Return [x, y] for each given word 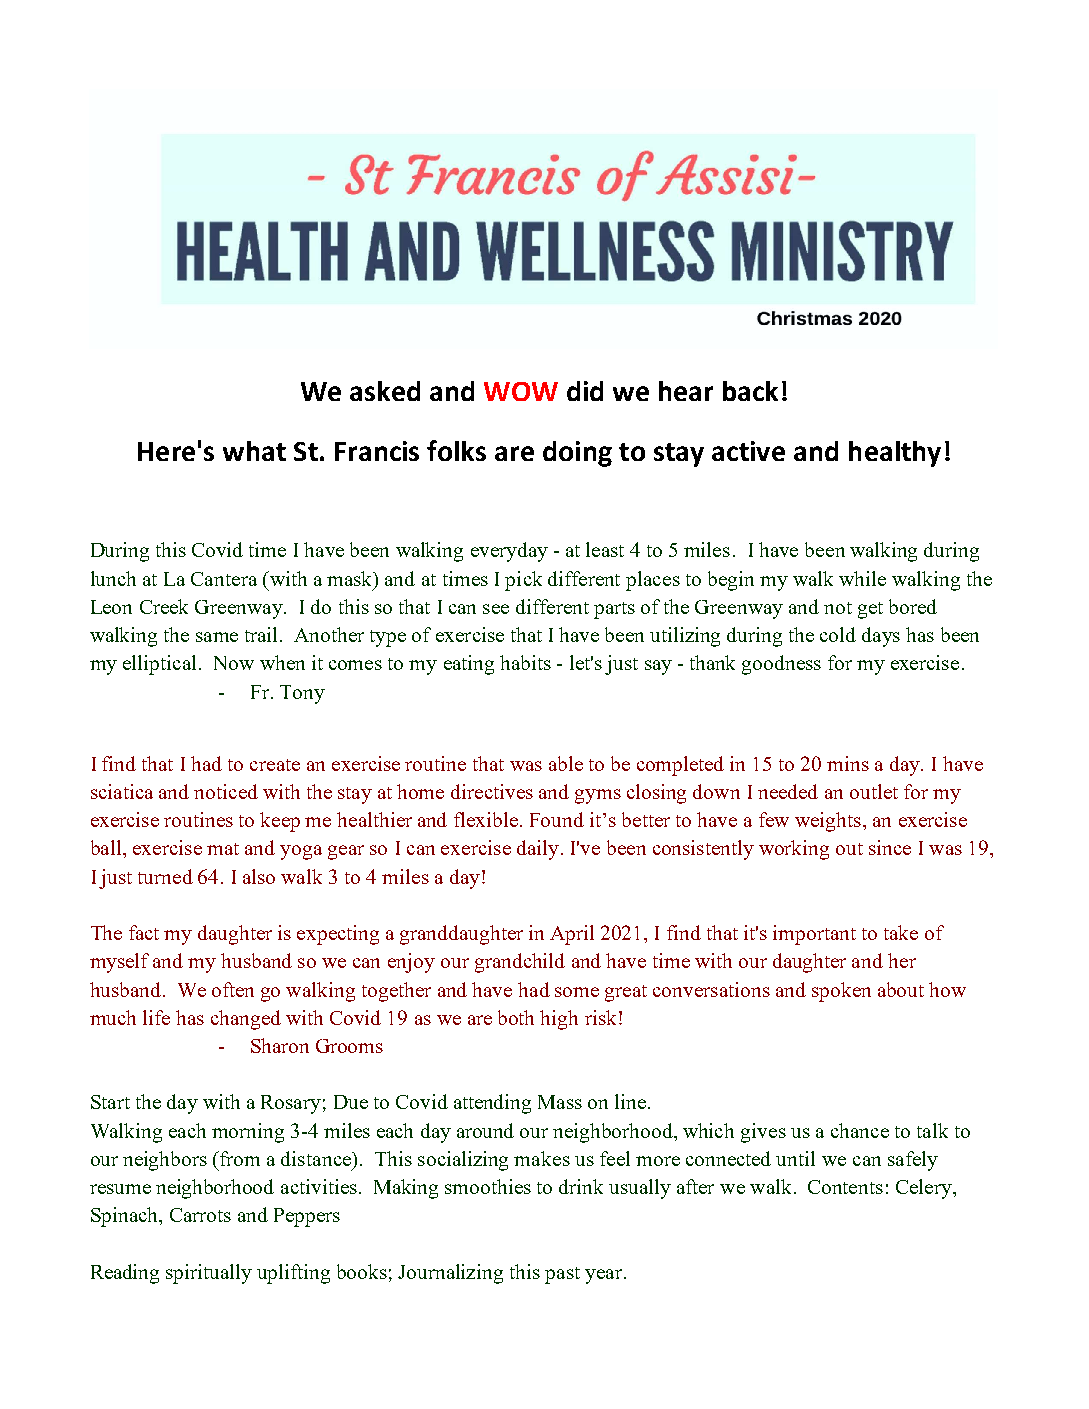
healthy [895, 454]
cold [838, 634]
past [562, 1275]
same [217, 637]
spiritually [209, 1274]
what [254, 451]
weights [828, 822]
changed [246, 1020]
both [516, 1017]
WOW [521, 391]
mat [223, 849]
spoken [841, 992]
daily [538, 850]
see [496, 609]
